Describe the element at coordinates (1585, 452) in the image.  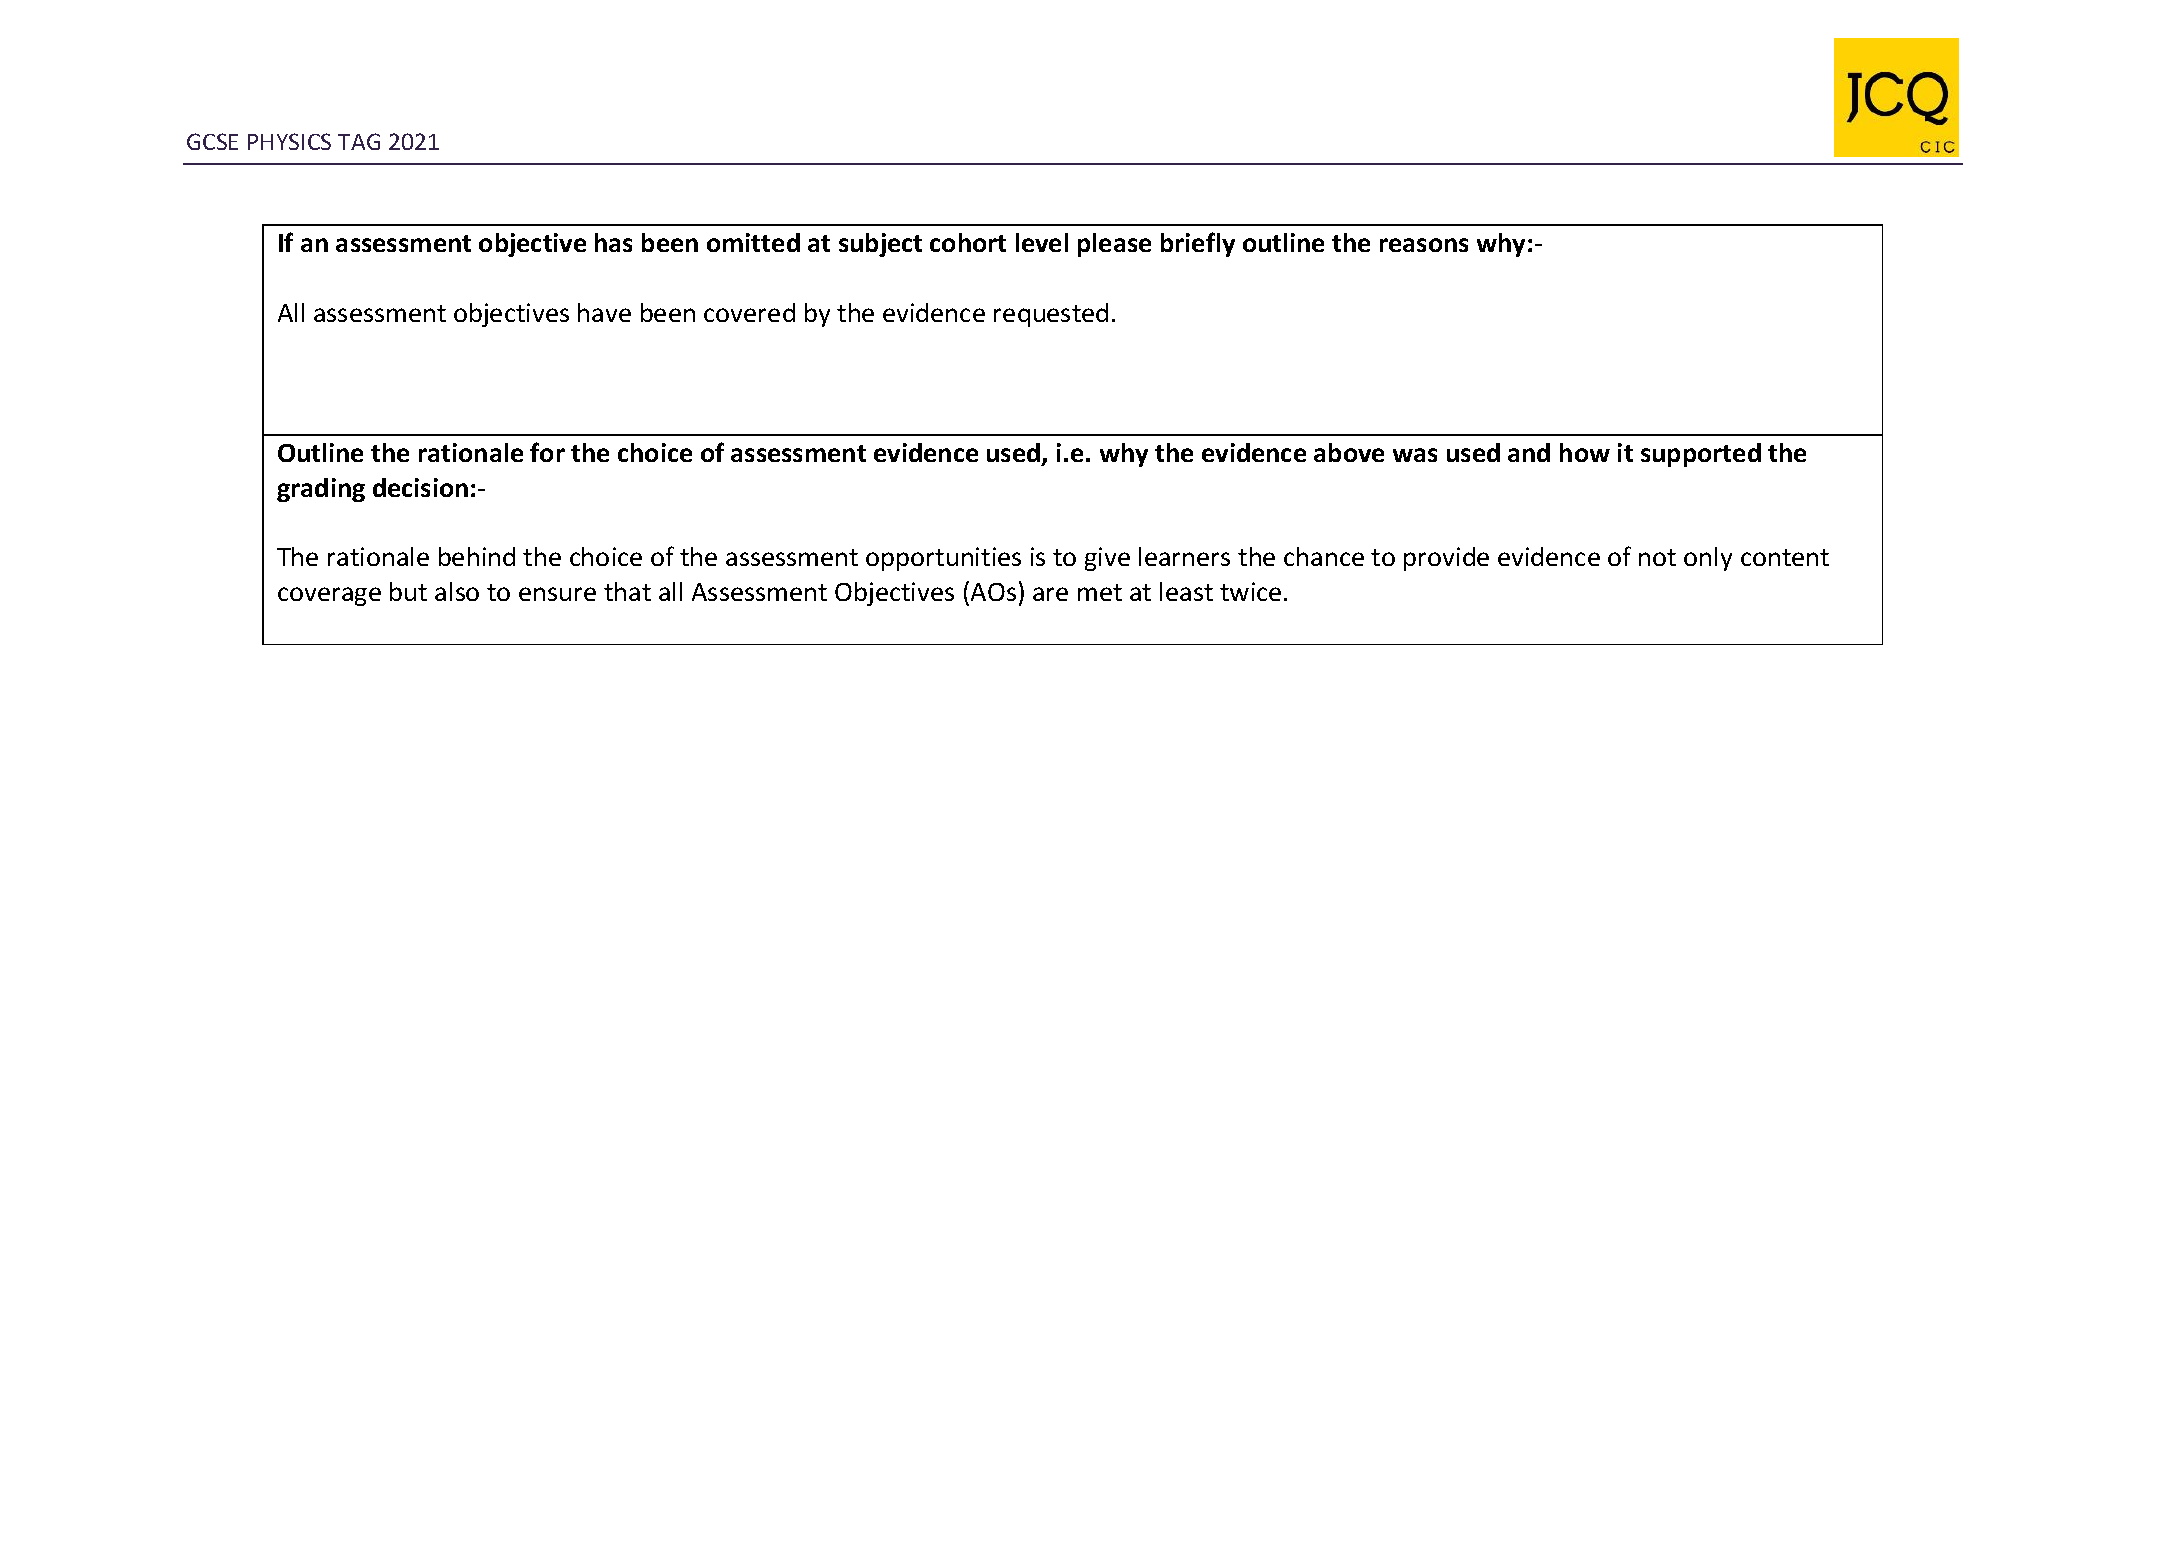
I see `how` at that location.
